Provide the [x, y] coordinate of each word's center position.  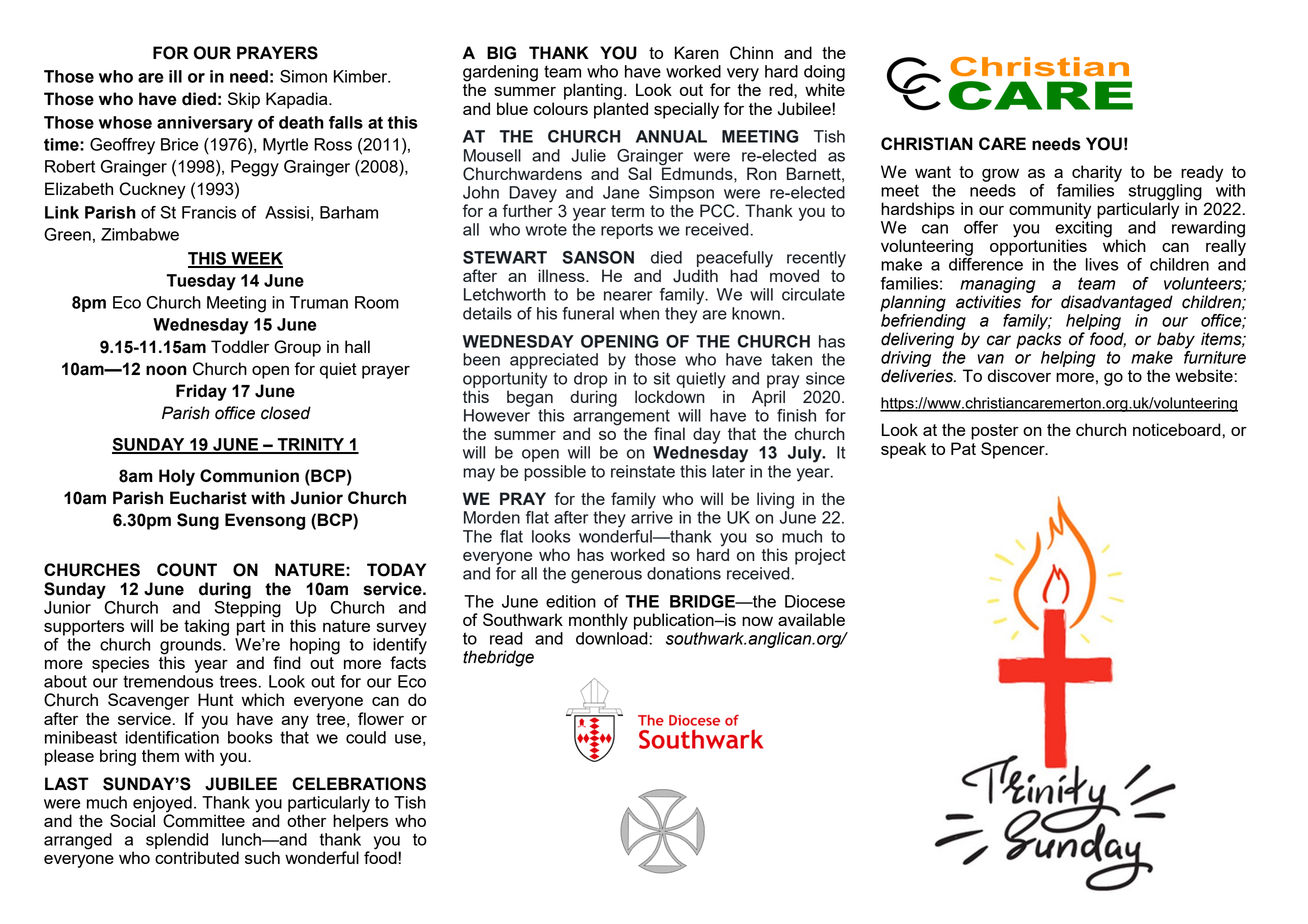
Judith [695, 276]
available [811, 619]
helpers [360, 821]
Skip [244, 100]
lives [1102, 264]
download [613, 638]
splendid [177, 841]
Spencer [1014, 450]
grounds [192, 647]
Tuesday [201, 282]
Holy [177, 477]
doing [824, 74]
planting [593, 91]
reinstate [643, 471]
